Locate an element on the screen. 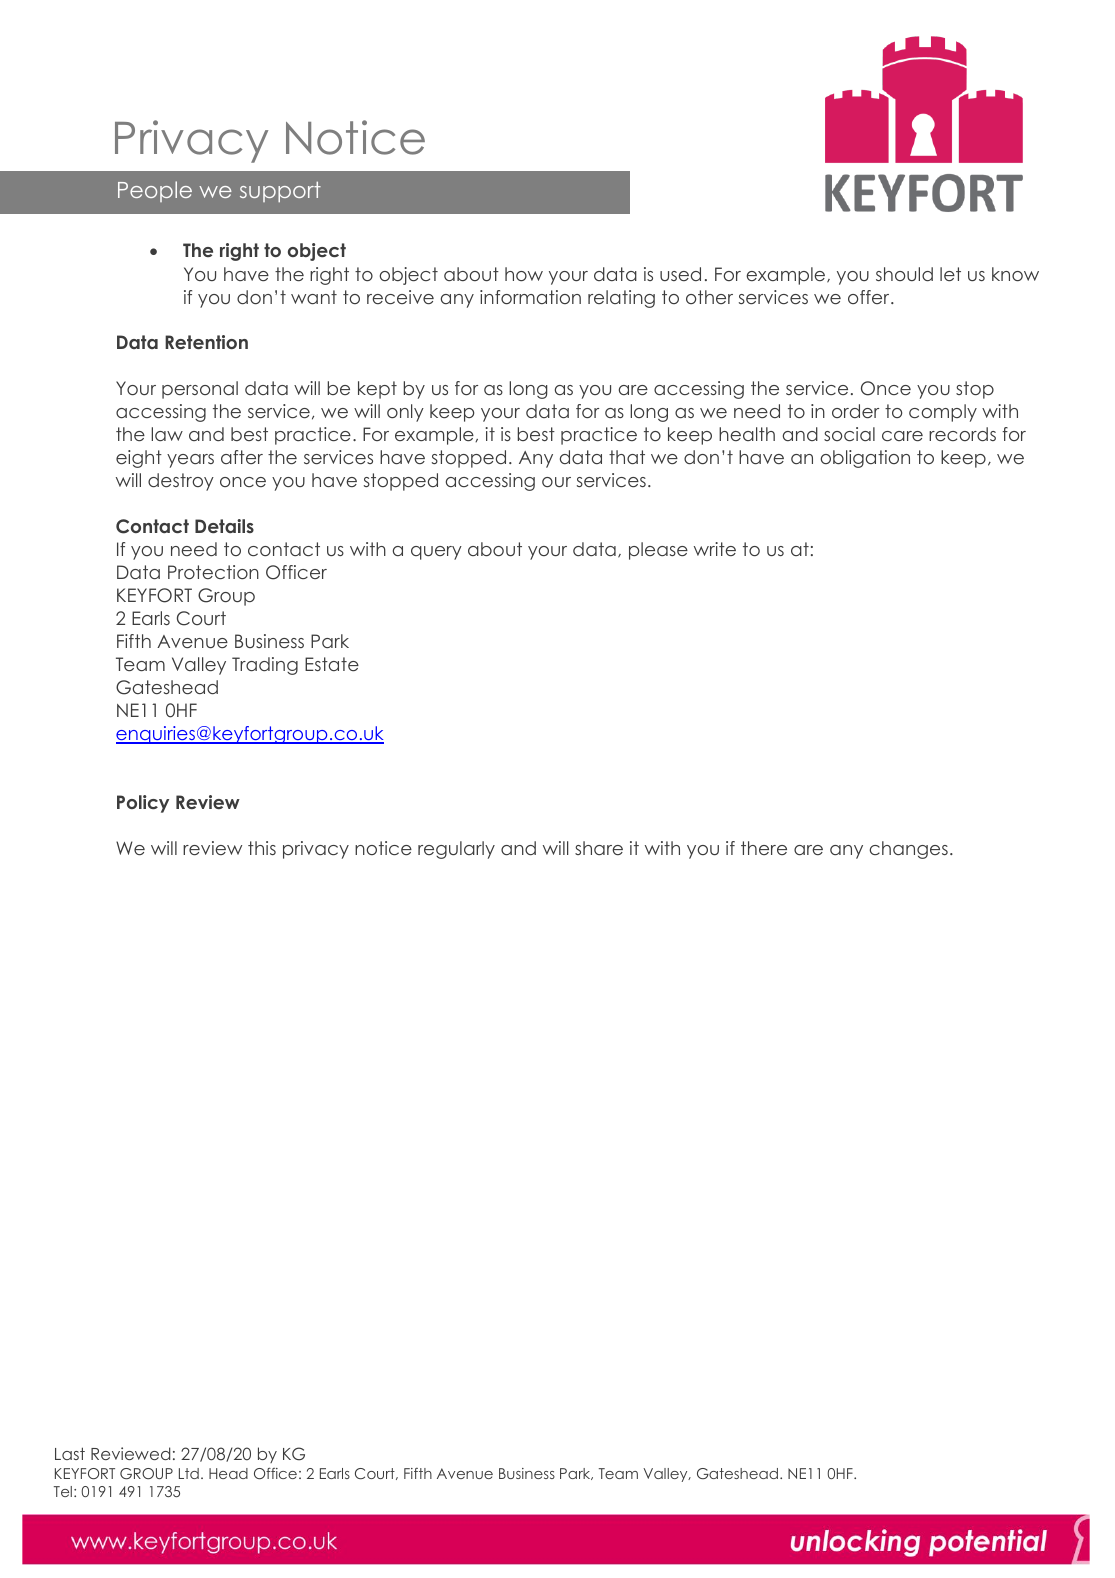 This screenshot has width=1115, height=1578. Tel is located at coordinates (63, 1491).
